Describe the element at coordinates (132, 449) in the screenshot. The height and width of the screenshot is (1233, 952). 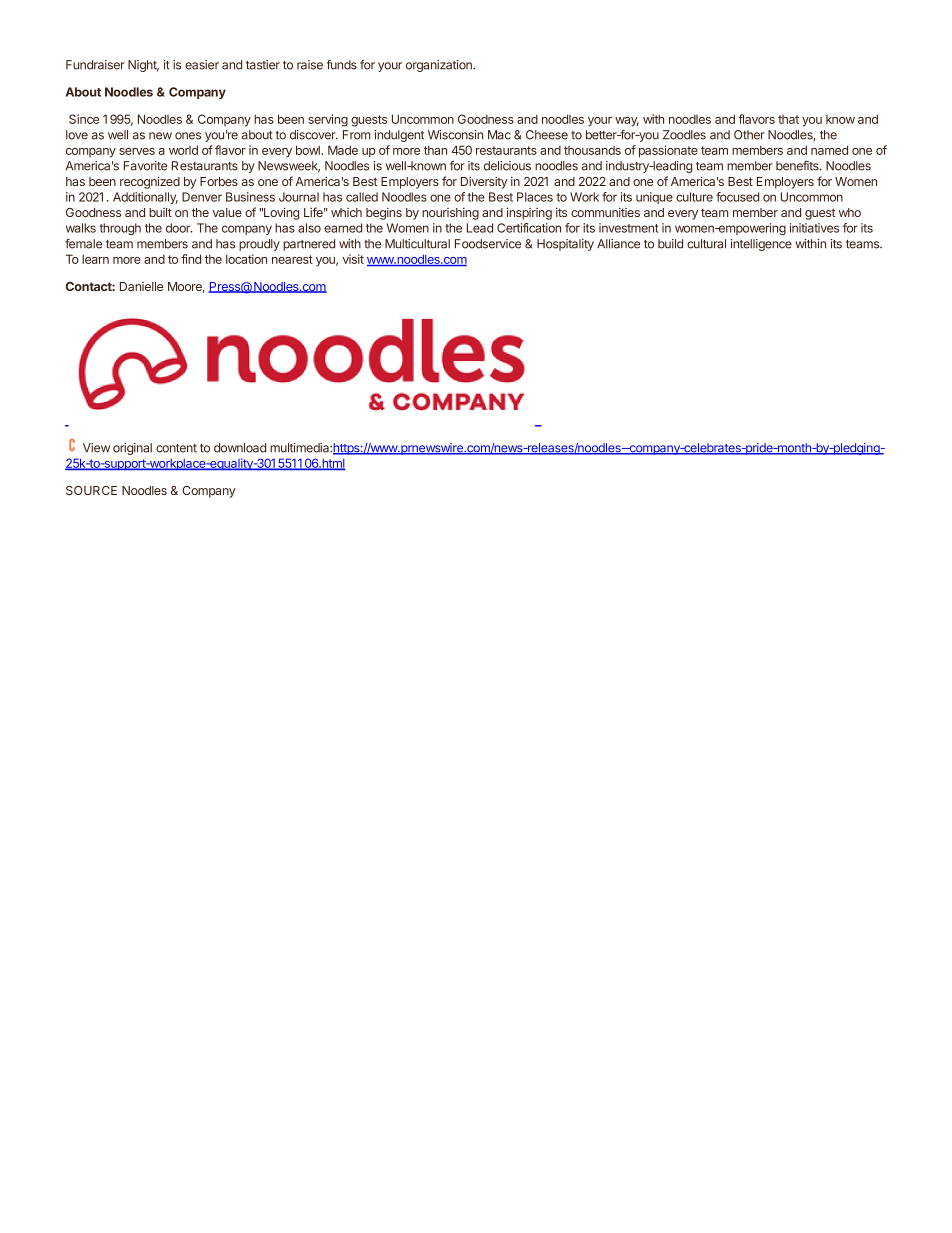
I see `original` at that location.
